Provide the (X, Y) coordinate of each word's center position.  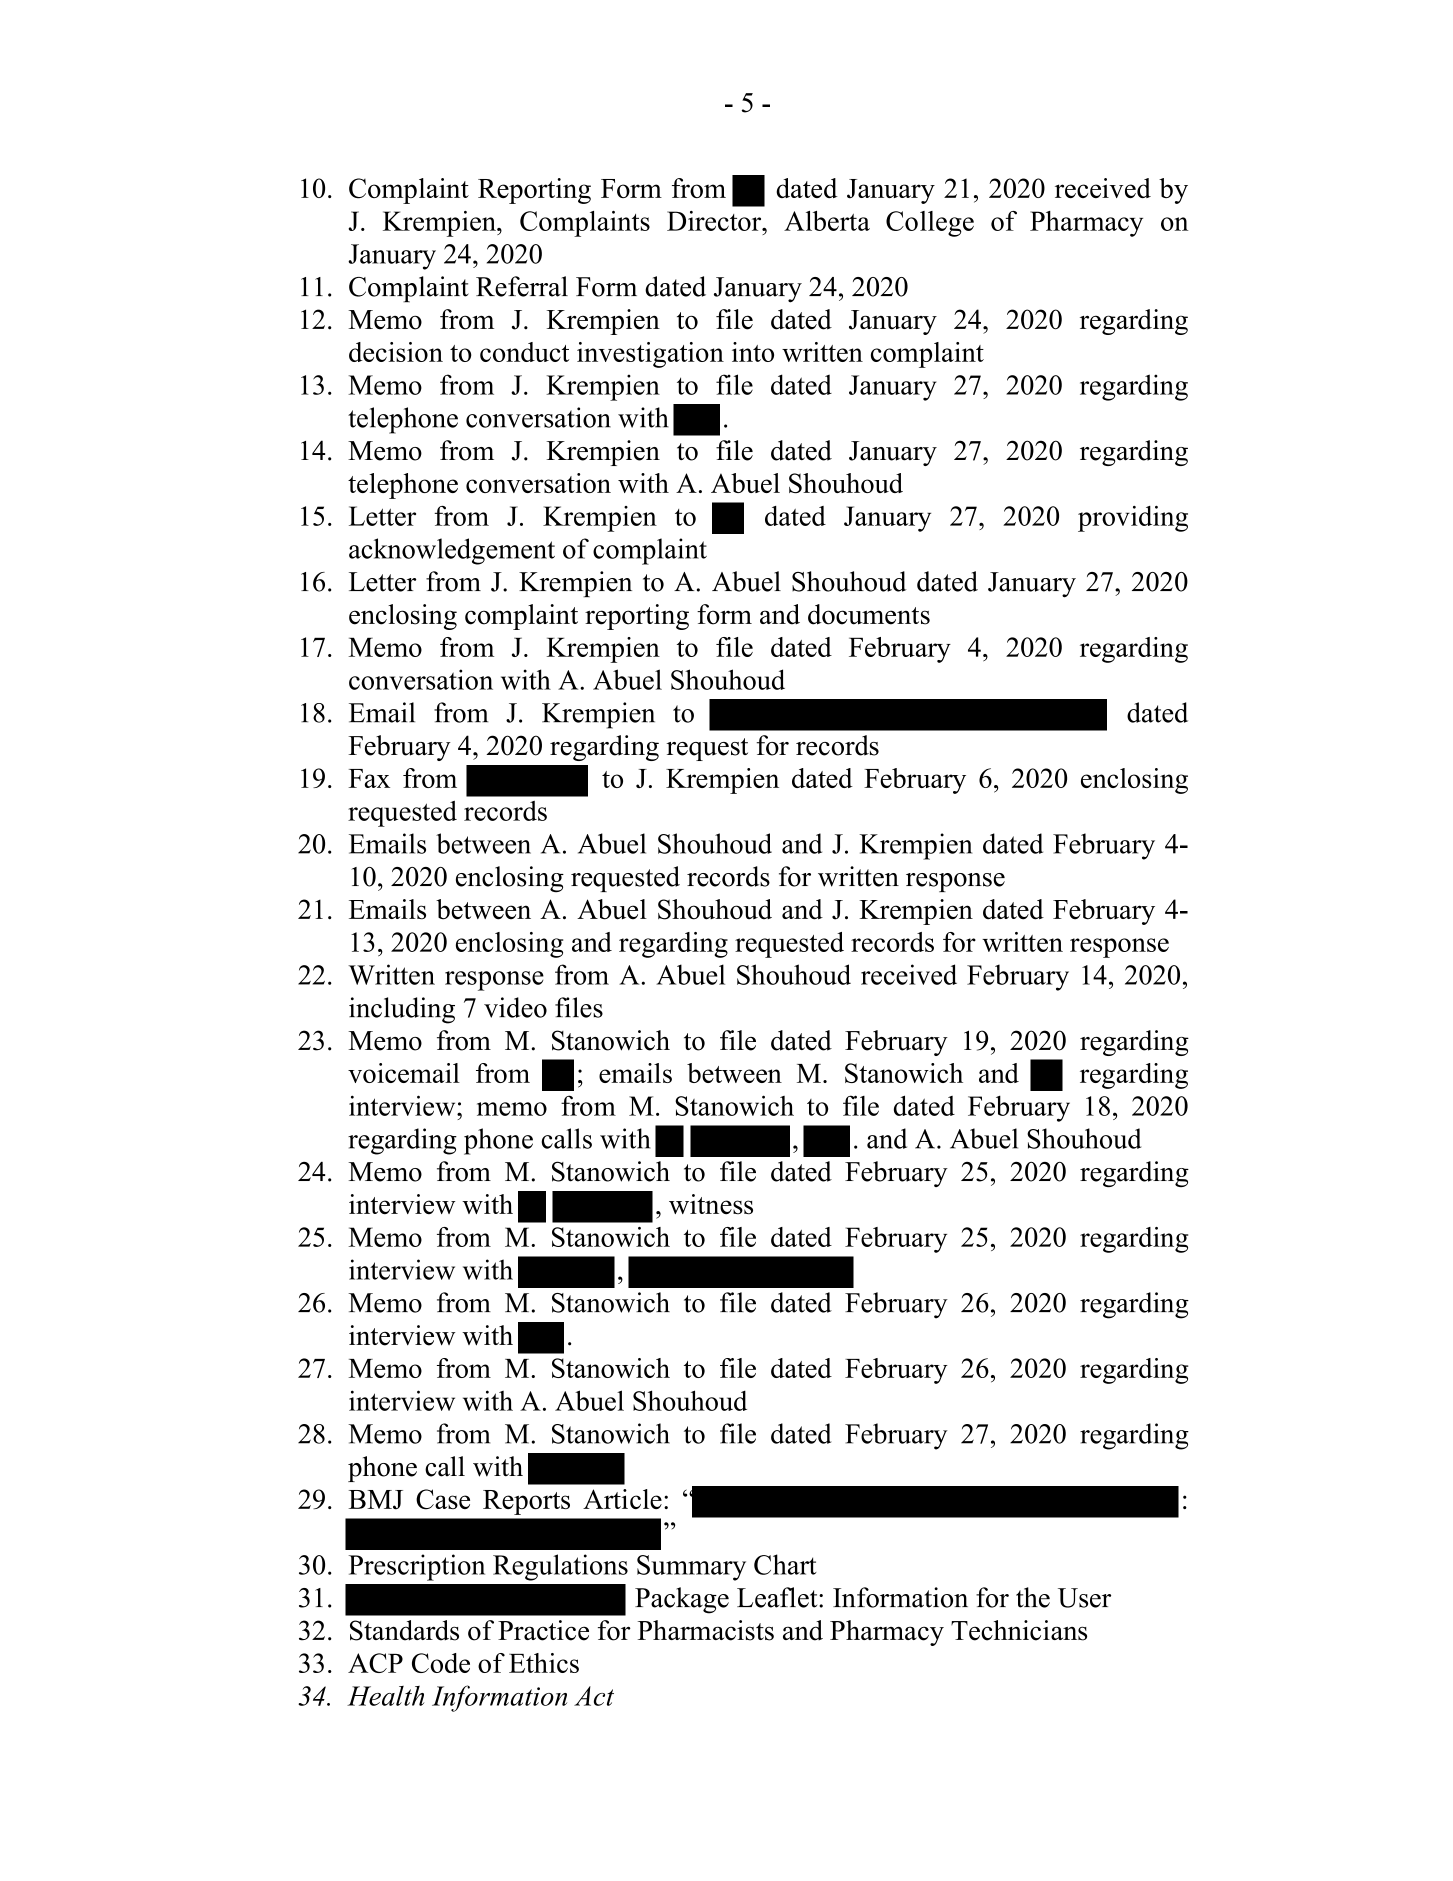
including (402, 1010)
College (930, 224)
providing (1133, 519)
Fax (369, 778)
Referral (522, 286)
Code (441, 1663)
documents (869, 614)
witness (711, 1204)
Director (715, 221)
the (1033, 1597)
